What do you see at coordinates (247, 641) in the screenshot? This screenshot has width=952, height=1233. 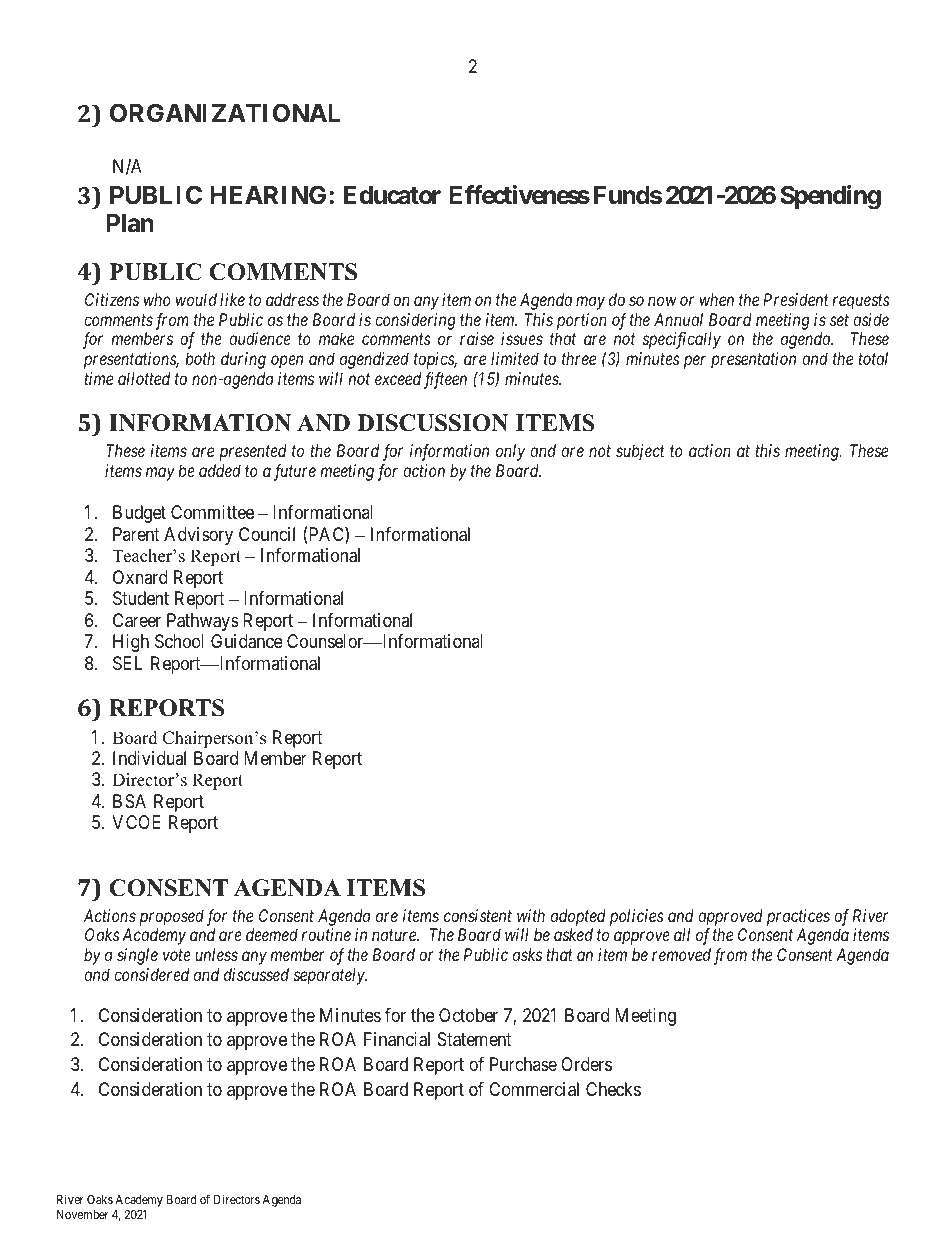 I see `Guidance` at bounding box center [247, 641].
